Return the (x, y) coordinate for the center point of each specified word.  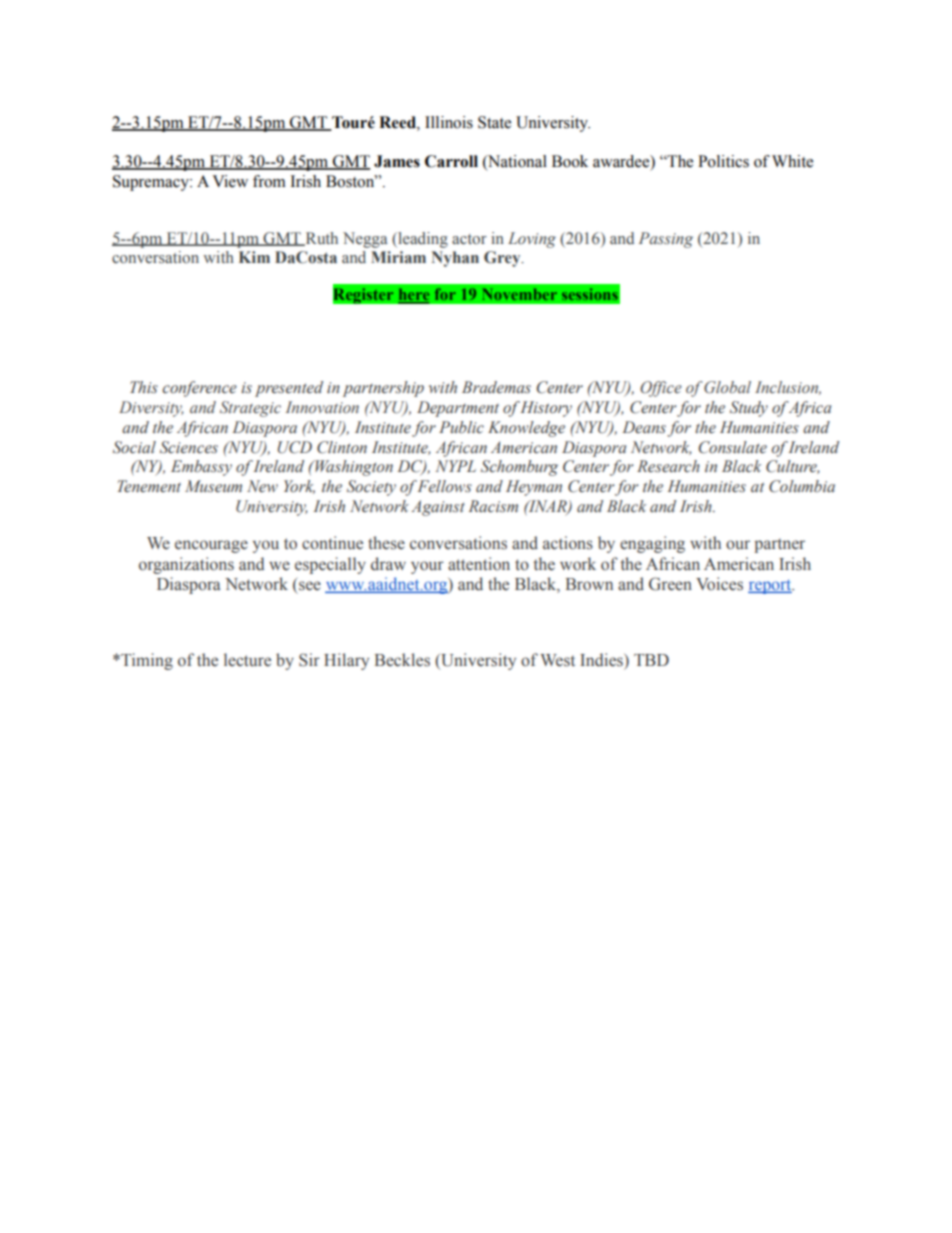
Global (727, 387)
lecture (247, 660)
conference (199, 389)
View (230, 181)
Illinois (449, 122)
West (557, 660)
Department (458, 409)
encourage (211, 546)
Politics (723, 161)
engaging (652, 544)
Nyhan (455, 259)
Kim (254, 257)
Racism (493, 506)
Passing (666, 240)
